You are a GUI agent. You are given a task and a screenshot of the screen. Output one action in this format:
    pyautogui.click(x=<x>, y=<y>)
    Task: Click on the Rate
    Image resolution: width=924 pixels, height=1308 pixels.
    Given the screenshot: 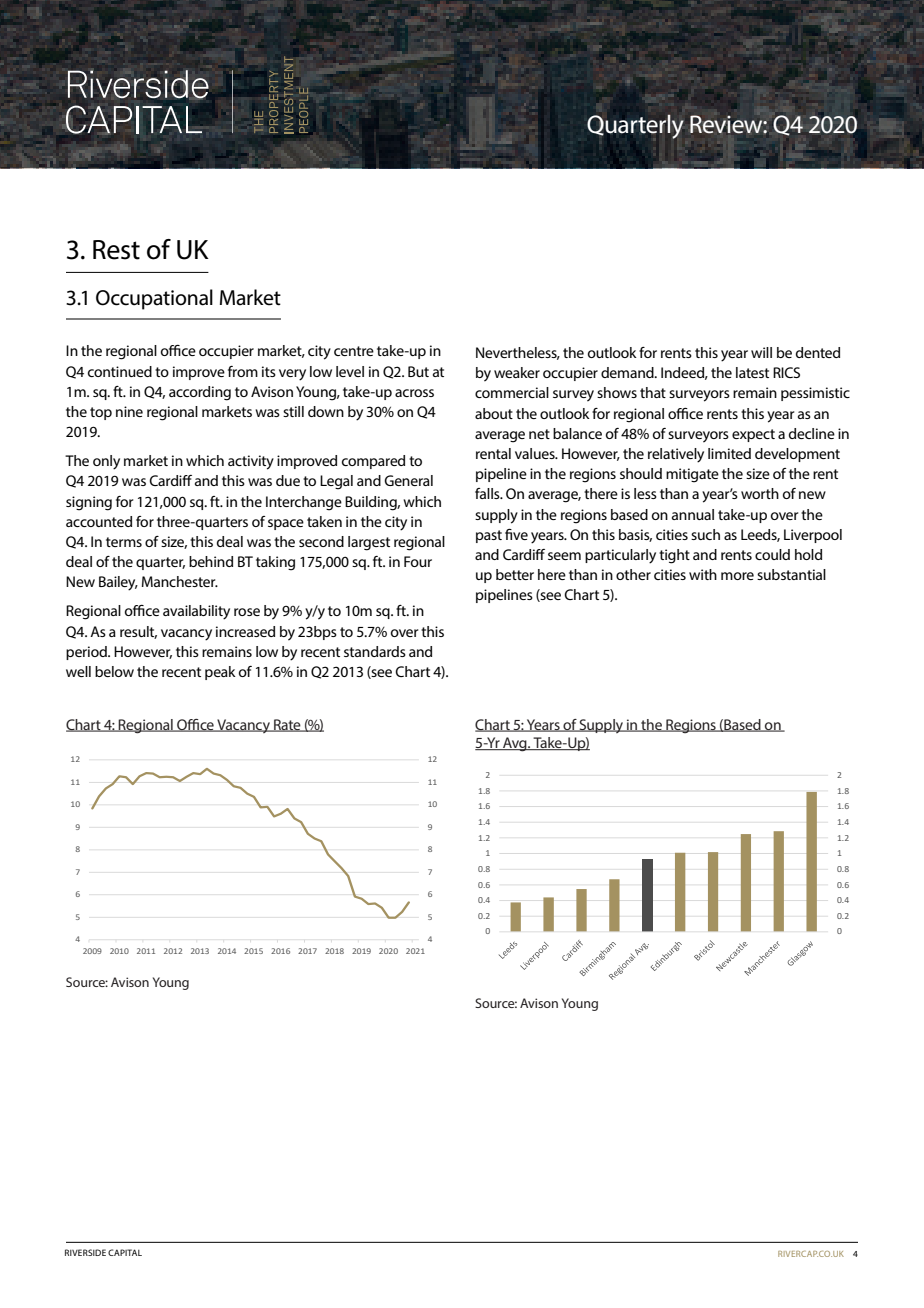 What is the action you would take?
    pyautogui.click(x=287, y=725)
